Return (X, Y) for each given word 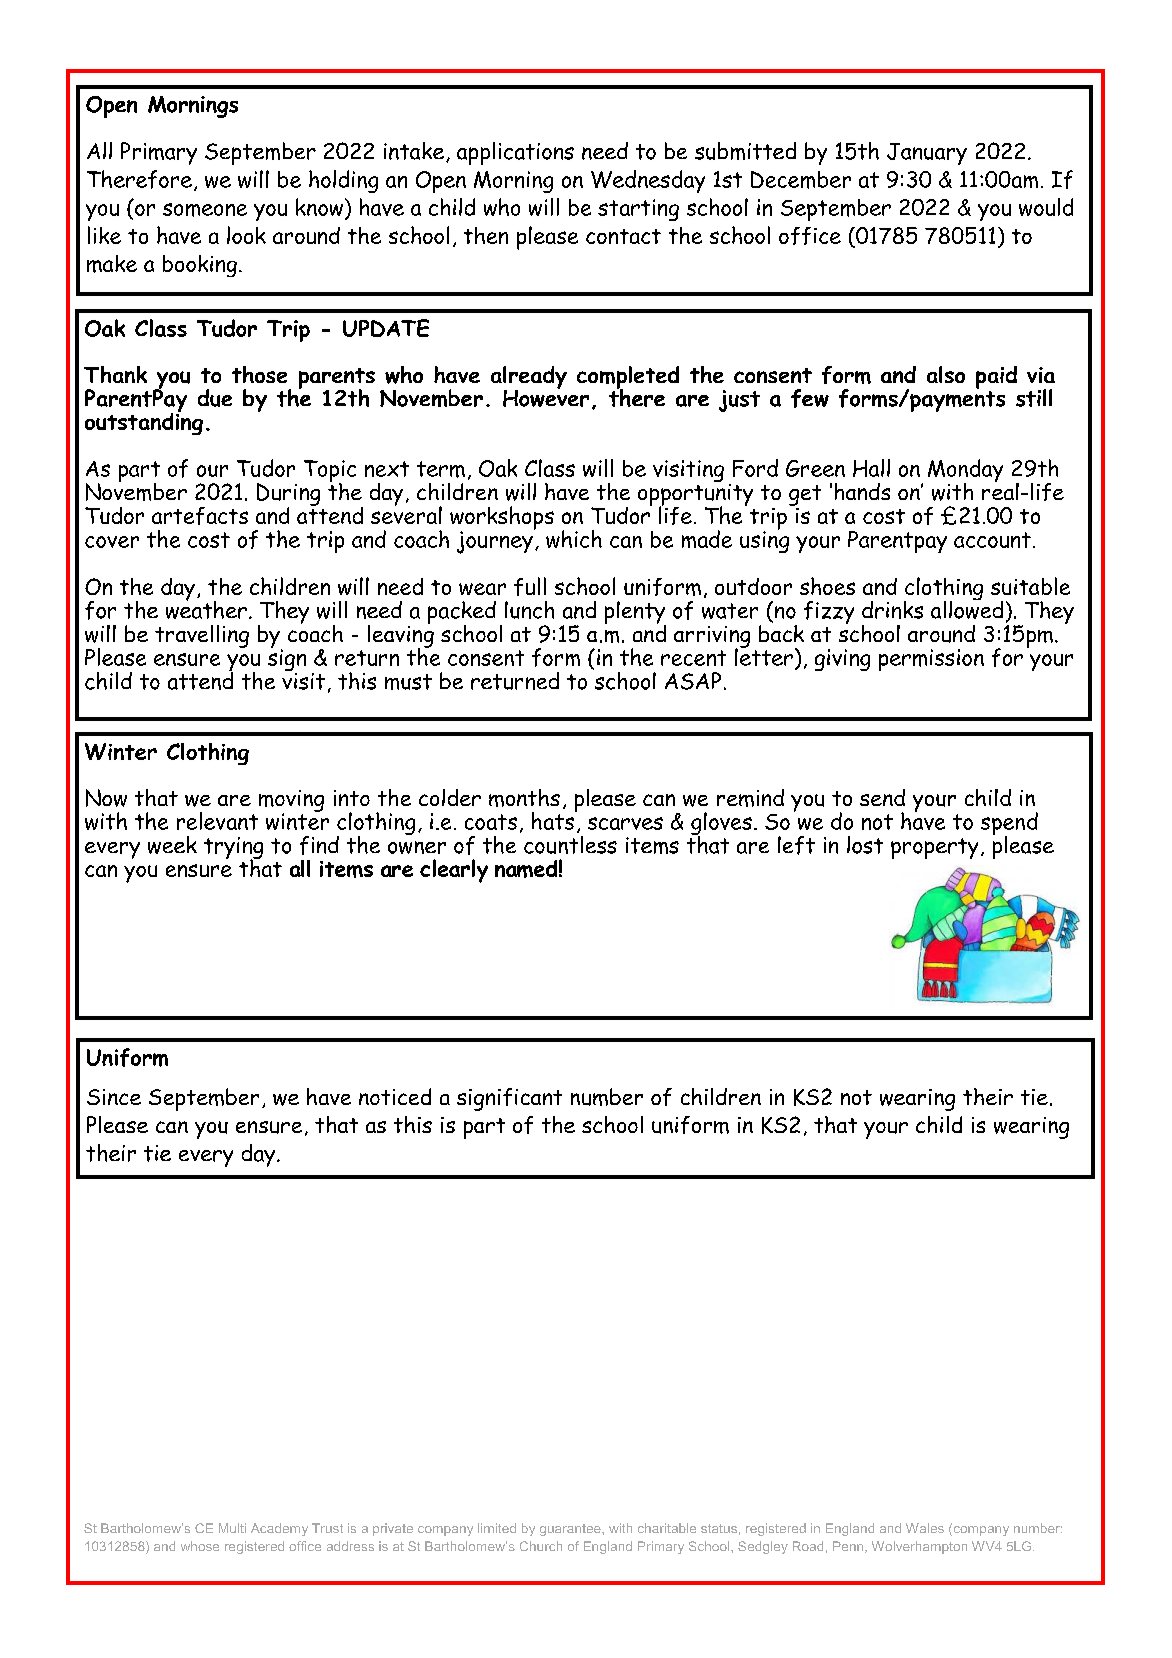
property (934, 848)
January (927, 154)
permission (931, 660)
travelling (202, 636)
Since (114, 1097)
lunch (529, 610)
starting (638, 210)
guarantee (571, 1530)
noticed (395, 1096)
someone (205, 210)
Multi (232, 1528)
